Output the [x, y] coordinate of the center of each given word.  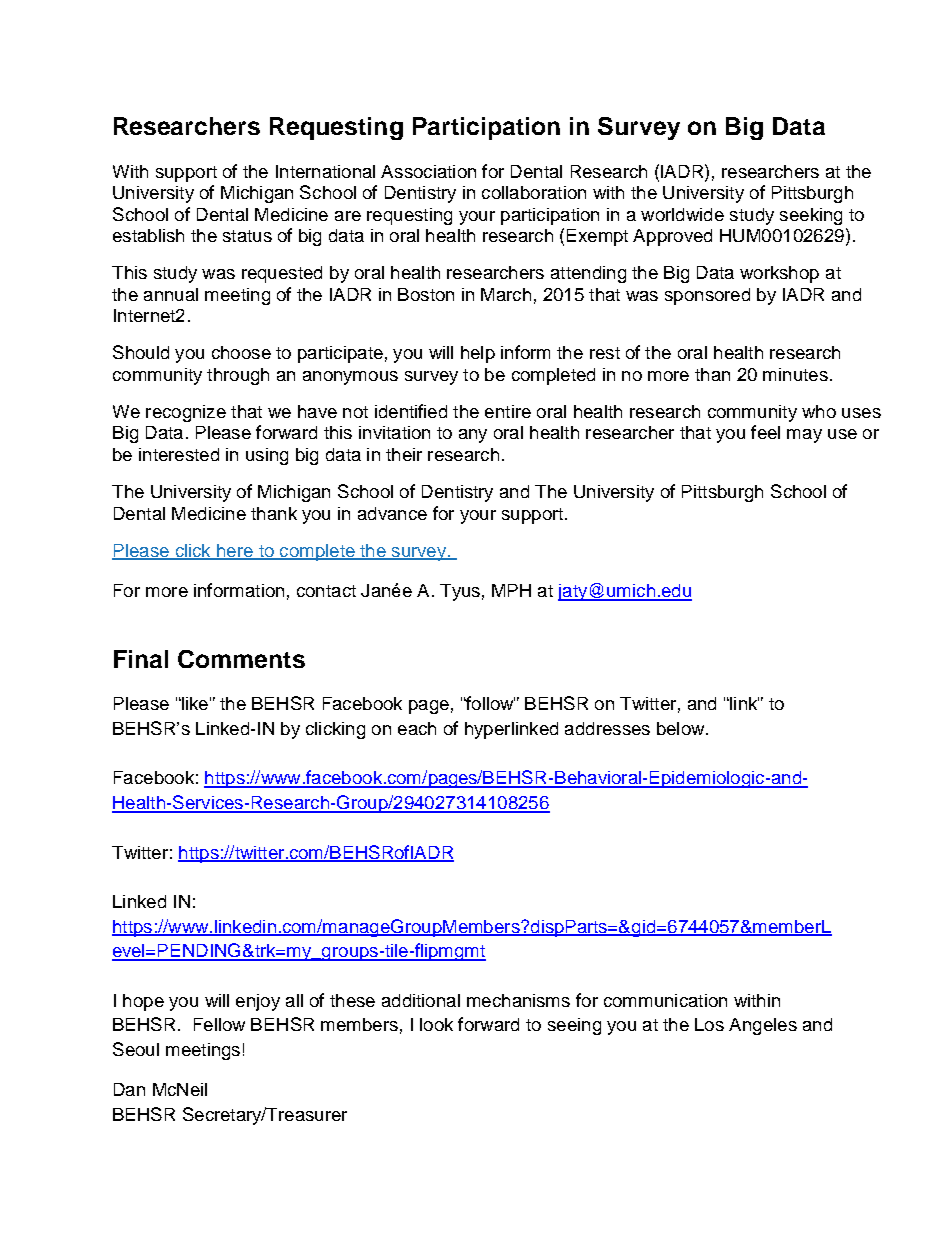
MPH [511, 590]
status [247, 236]
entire [508, 411]
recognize [186, 413]
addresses [607, 728]
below [682, 728]
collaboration [534, 192]
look [436, 1024]
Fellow [219, 1024]
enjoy [258, 1002]
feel [765, 432]
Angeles [763, 1026]
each [417, 728]
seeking [811, 216]
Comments [241, 659]
